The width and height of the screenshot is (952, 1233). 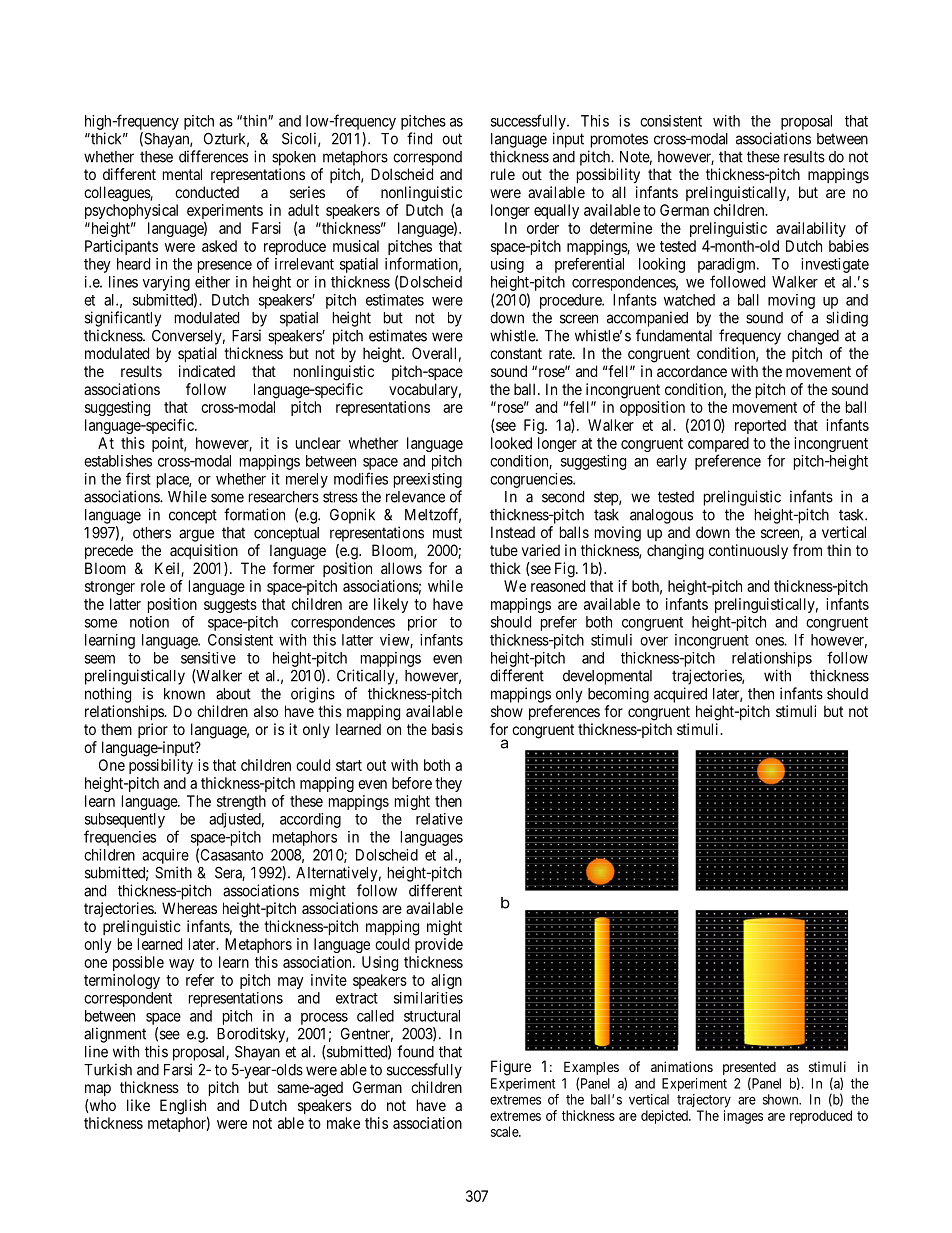 I want to click on differences, so click(x=213, y=156).
